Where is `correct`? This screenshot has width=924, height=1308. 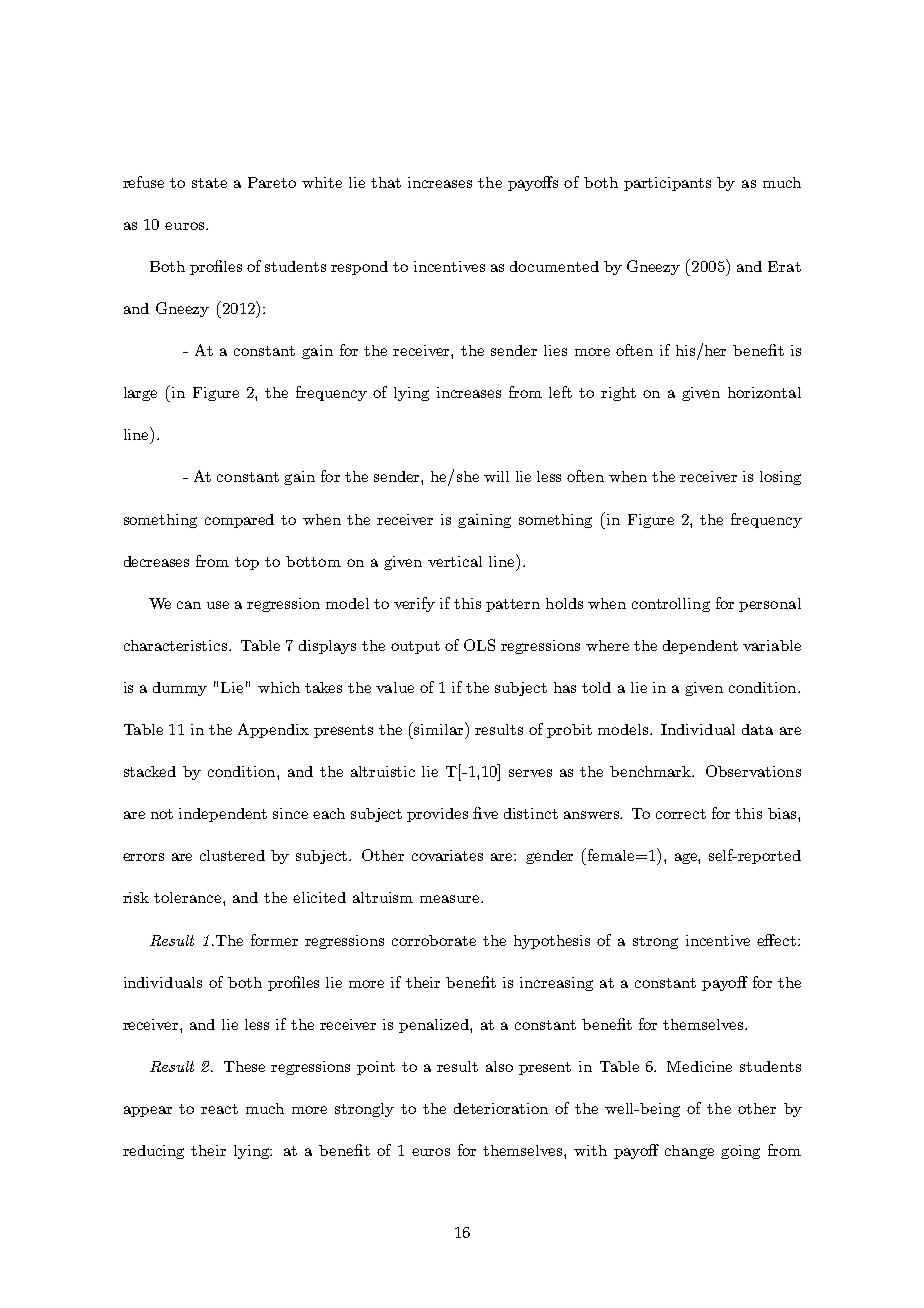 correct is located at coordinates (681, 814).
